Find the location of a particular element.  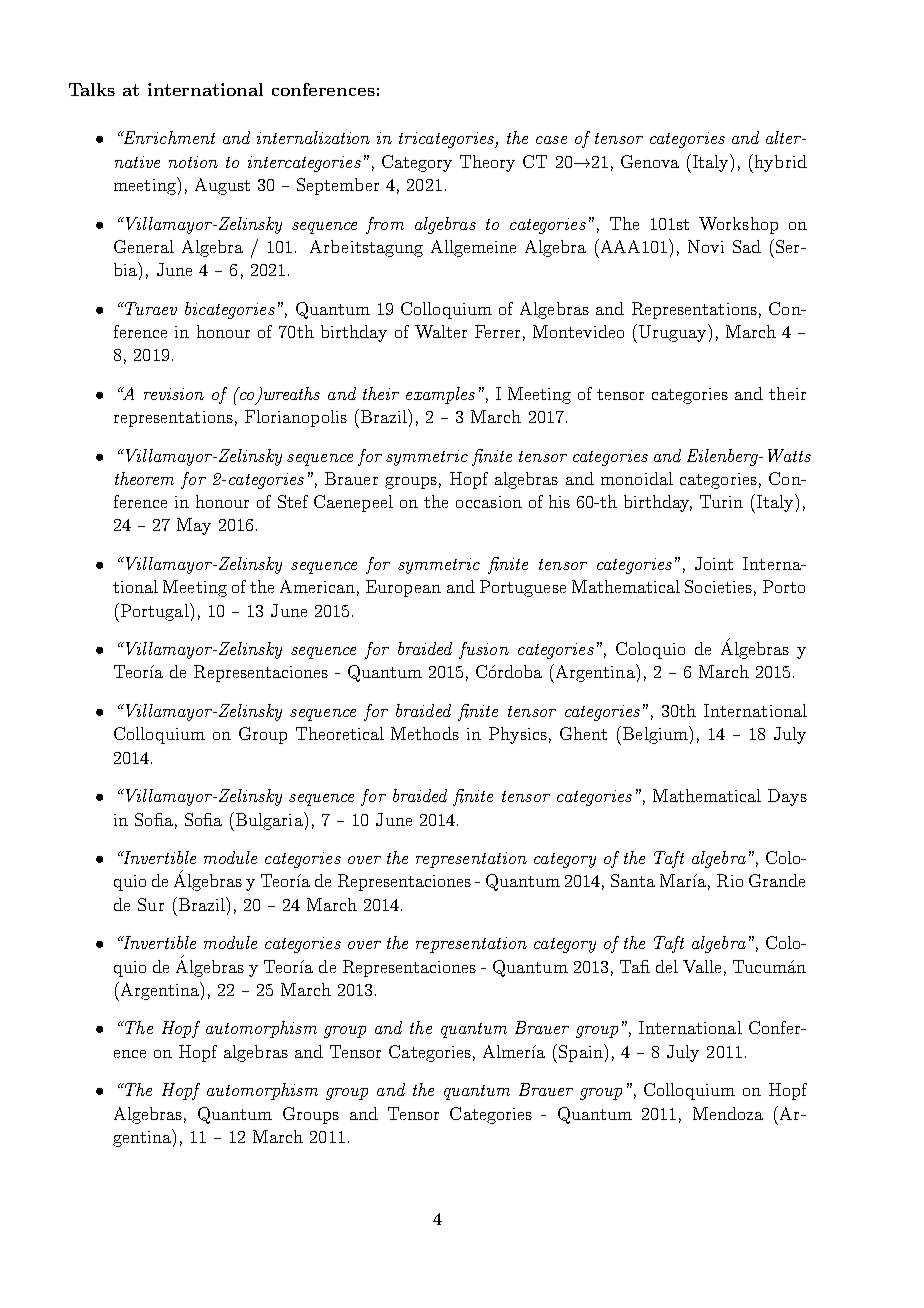

Bulgaria is located at coordinates (270, 821).
